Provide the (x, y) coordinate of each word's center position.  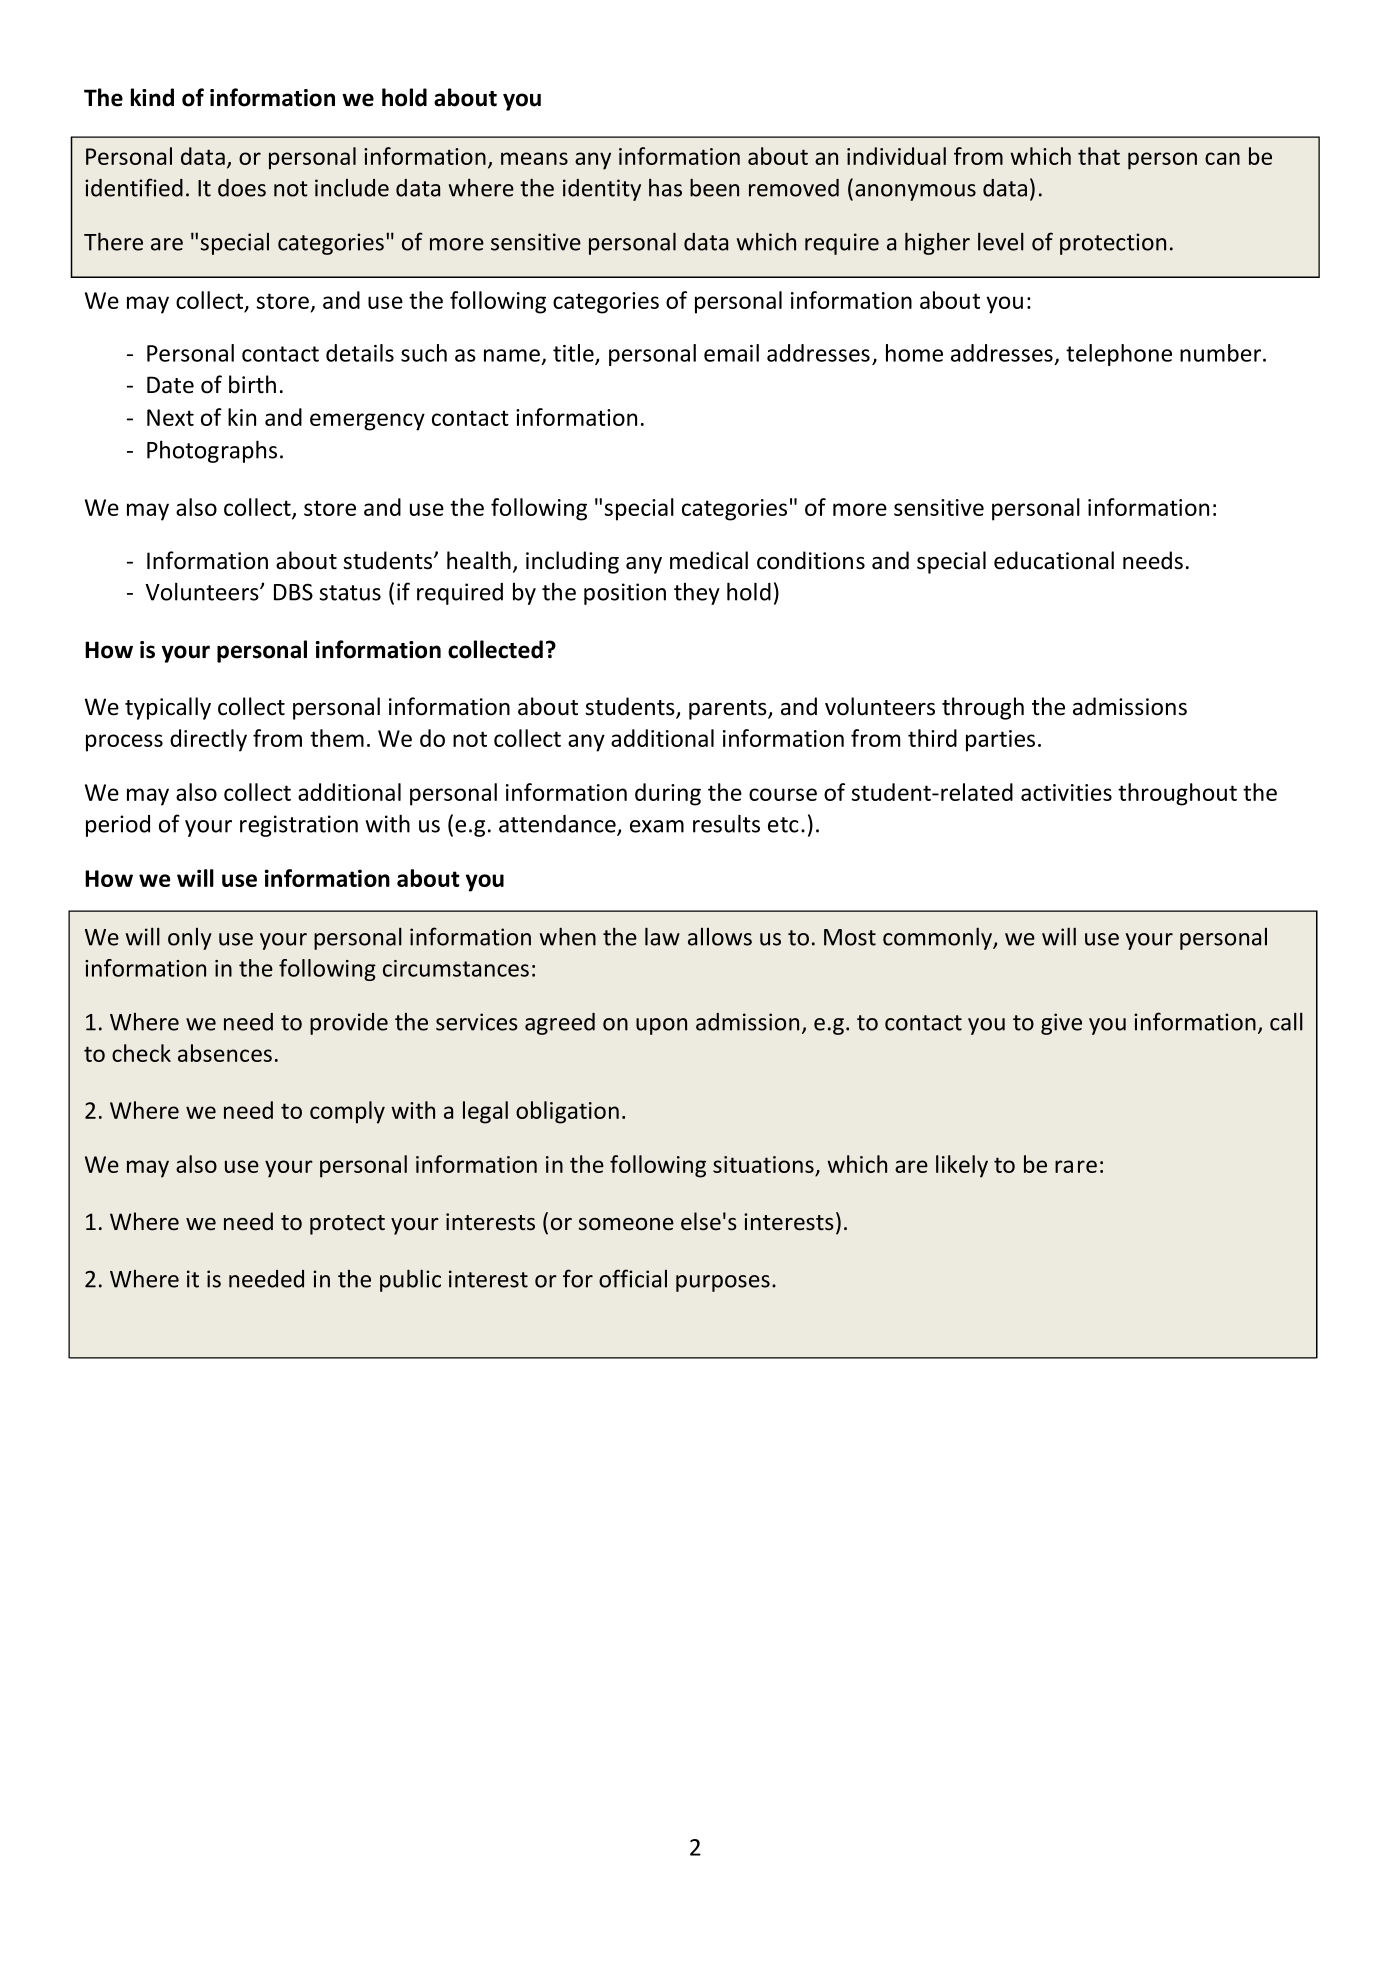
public (410, 1280)
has (665, 187)
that (1099, 156)
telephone (1119, 355)
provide (349, 1024)
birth (252, 384)
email (731, 353)
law (662, 936)
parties (1000, 741)
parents (729, 710)
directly (208, 740)
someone (626, 1224)
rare (1076, 1166)
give (1061, 1024)
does (242, 188)
